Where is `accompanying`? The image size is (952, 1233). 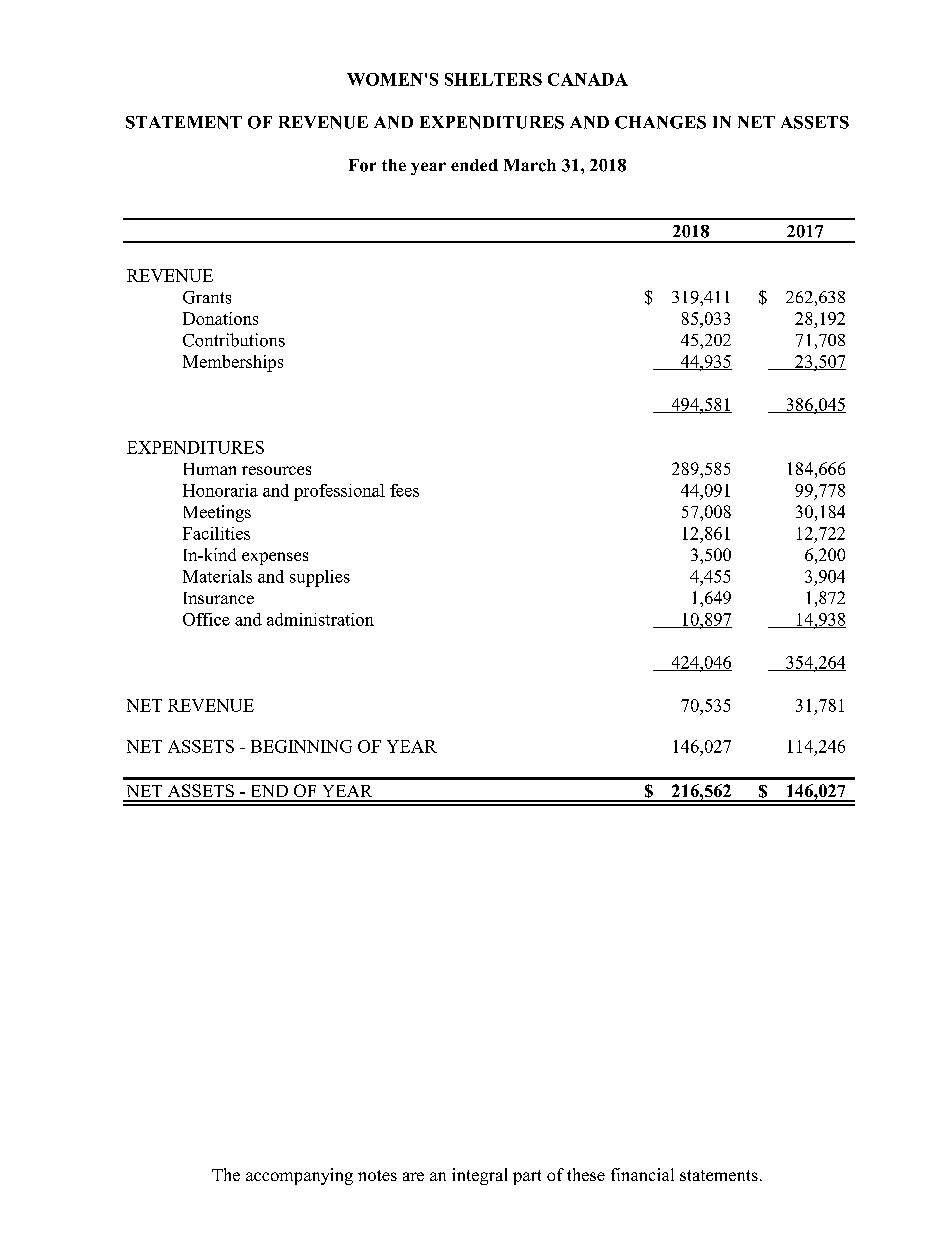
accompanying is located at coordinates (299, 1176).
